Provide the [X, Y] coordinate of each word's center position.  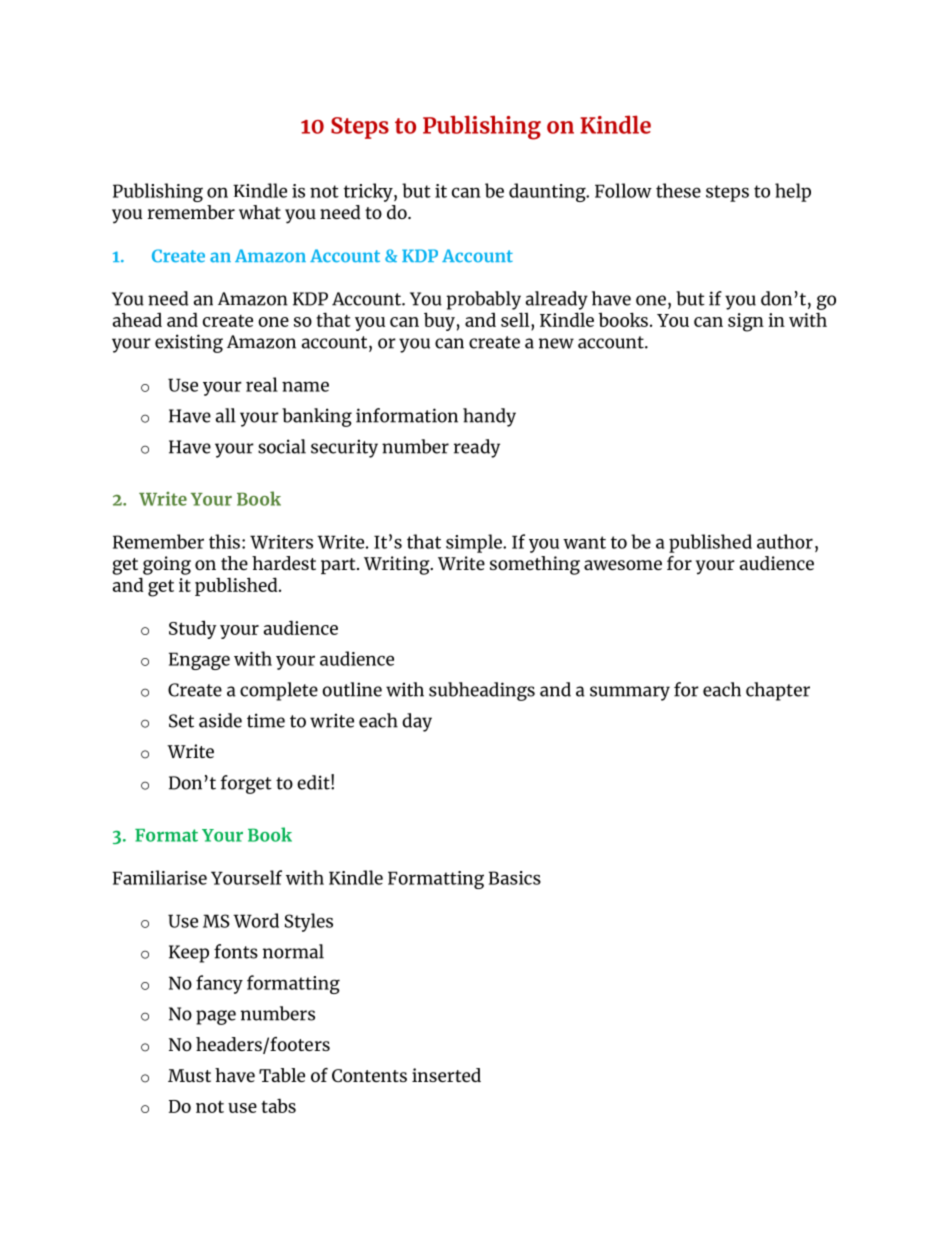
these [678, 190]
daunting [548, 192]
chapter [778, 691]
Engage [199, 661]
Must [189, 1075]
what [260, 212]
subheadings [482, 691]
